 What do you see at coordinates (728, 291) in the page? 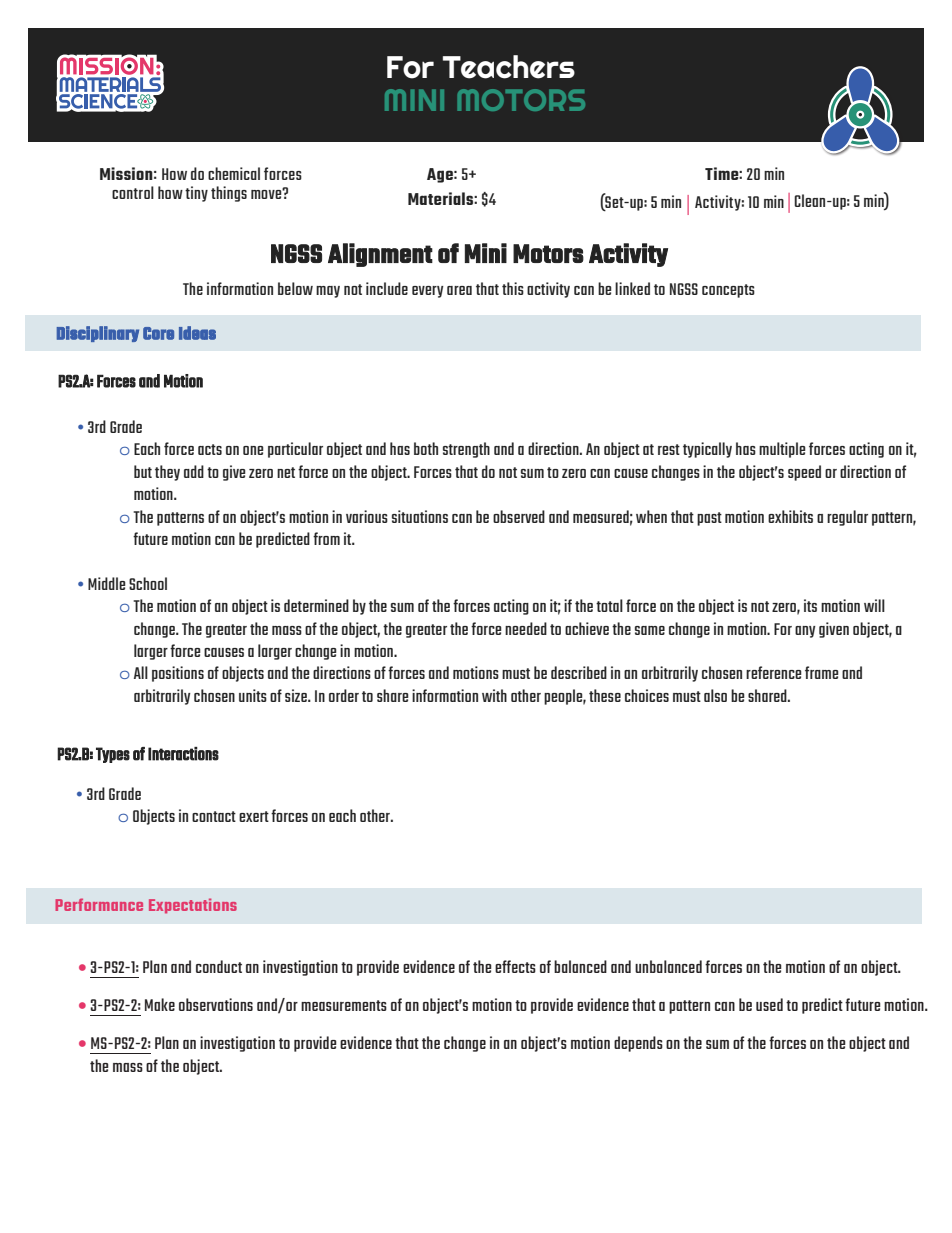
I see `concepts` at bounding box center [728, 291].
